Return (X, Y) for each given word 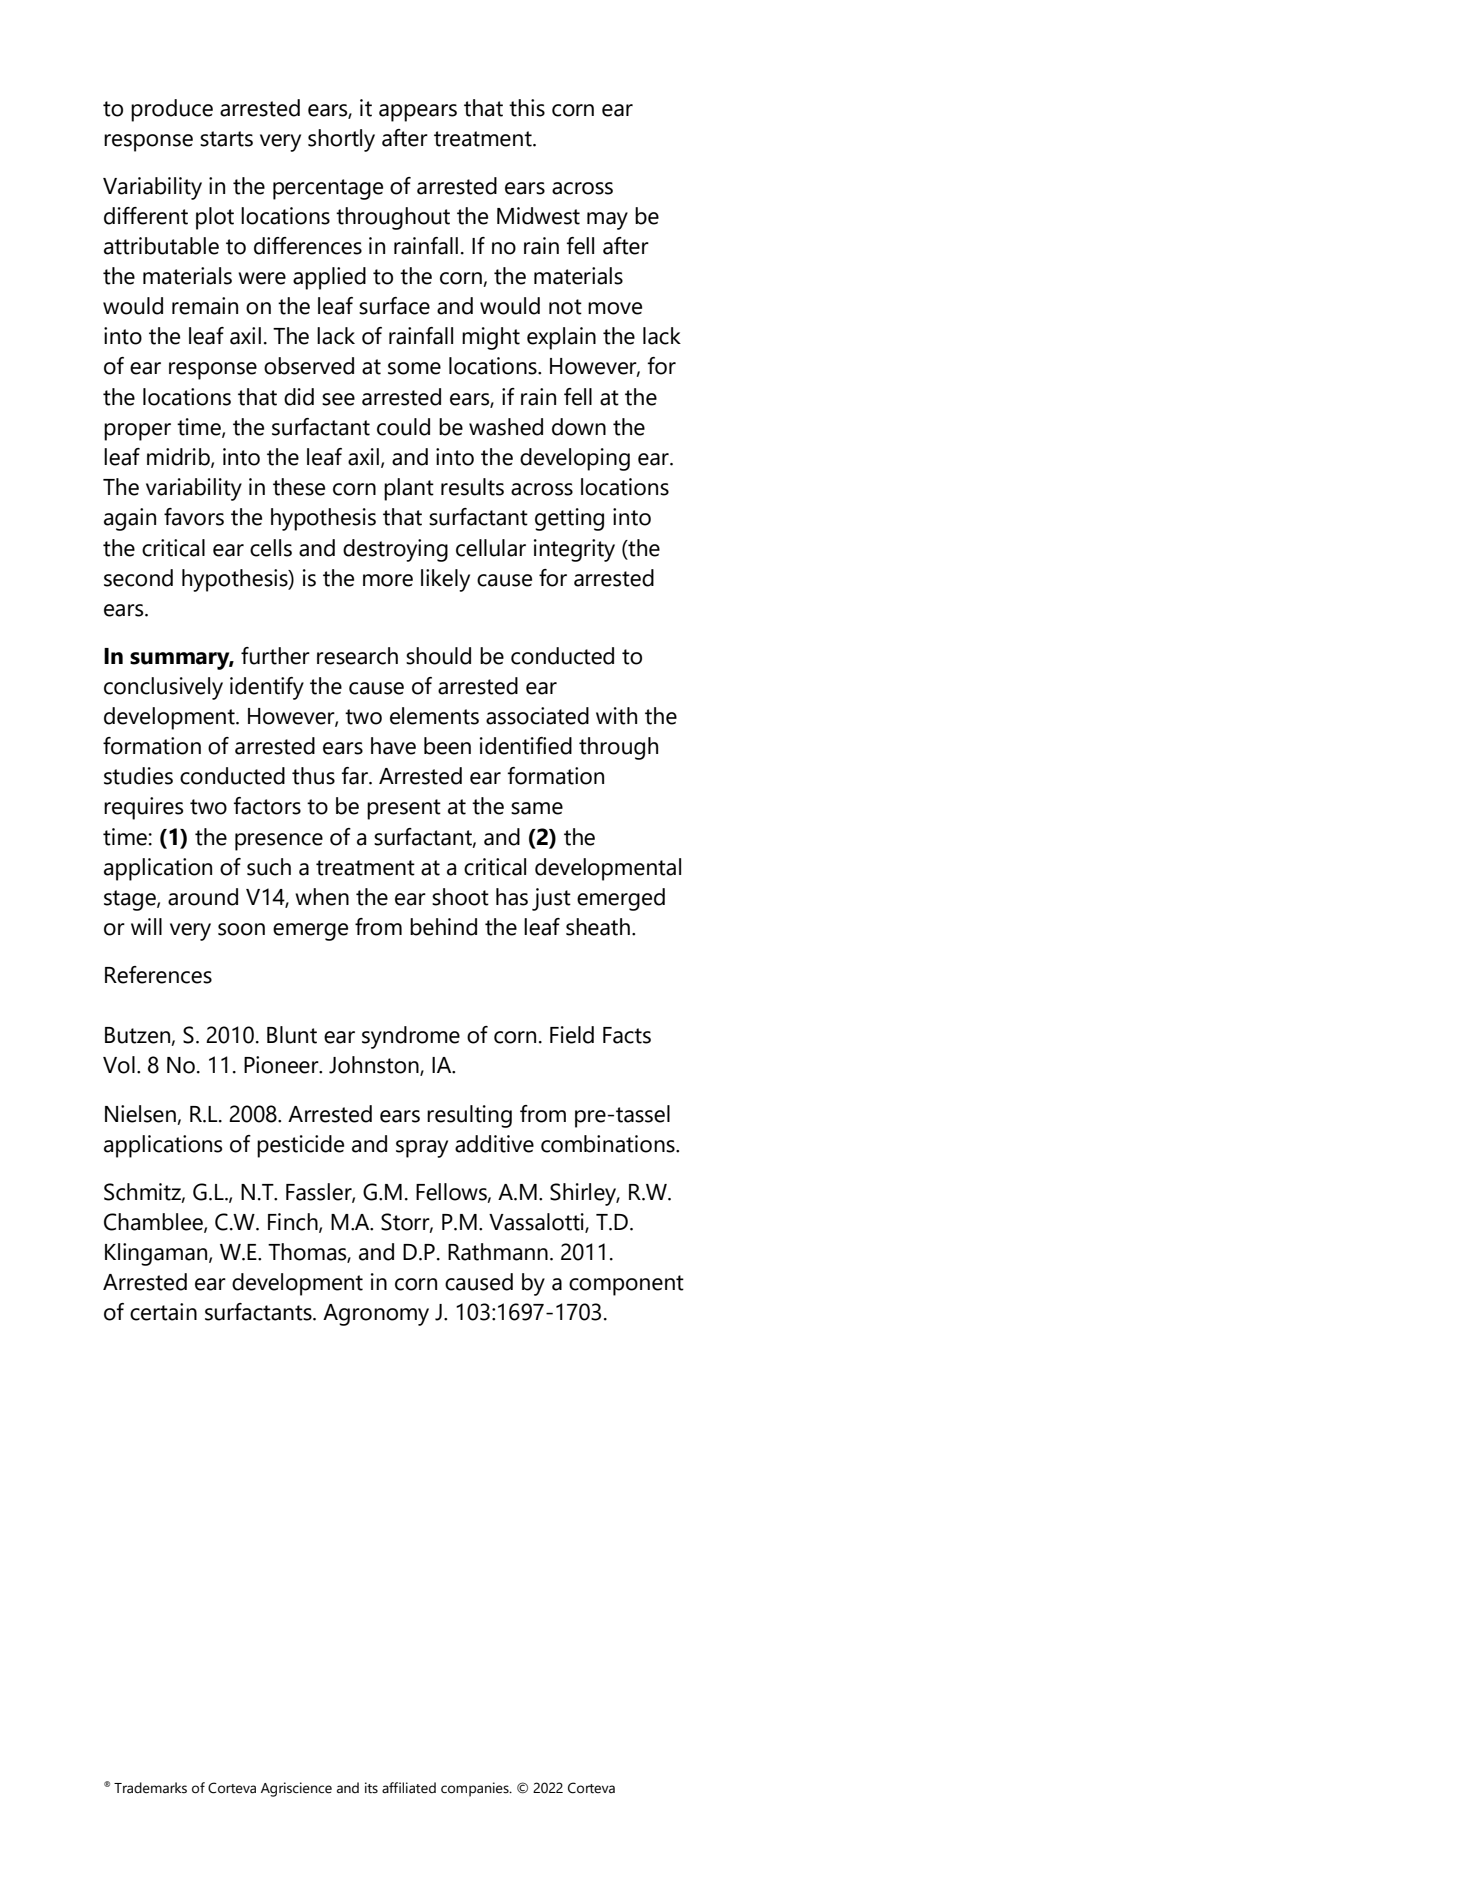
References (158, 975)
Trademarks (150, 1788)
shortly (341, 140)
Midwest (538, 216)
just (551, 899)
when (322, 897)
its (371, 1788)
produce (172, 110)
